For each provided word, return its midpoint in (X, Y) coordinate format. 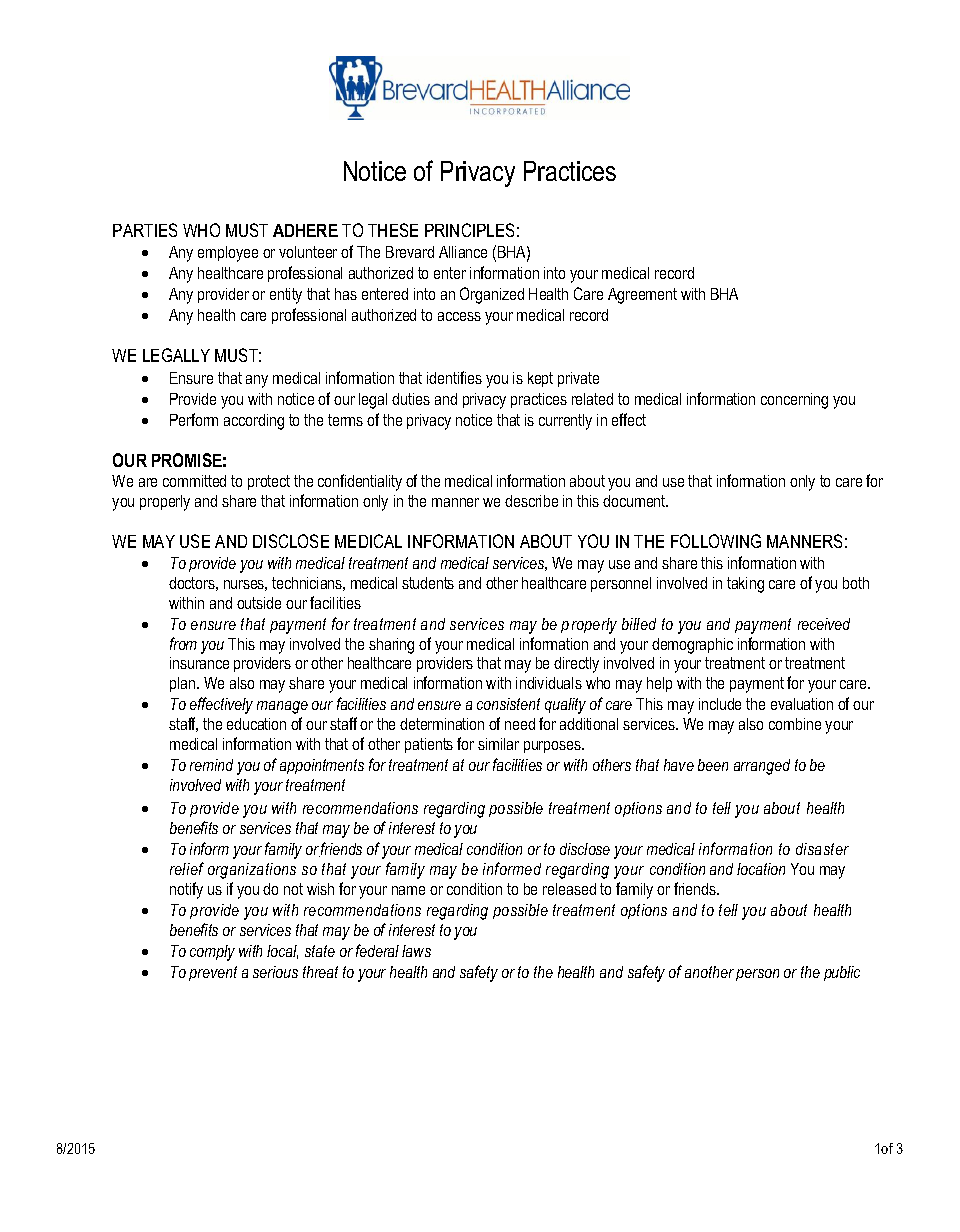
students (428, 583)
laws (416, 951)
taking (745, 585)
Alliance (463, 252)
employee (228, 254)
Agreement (642, 296)
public (842, 973)
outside (259, 603)
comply (212, 953)
